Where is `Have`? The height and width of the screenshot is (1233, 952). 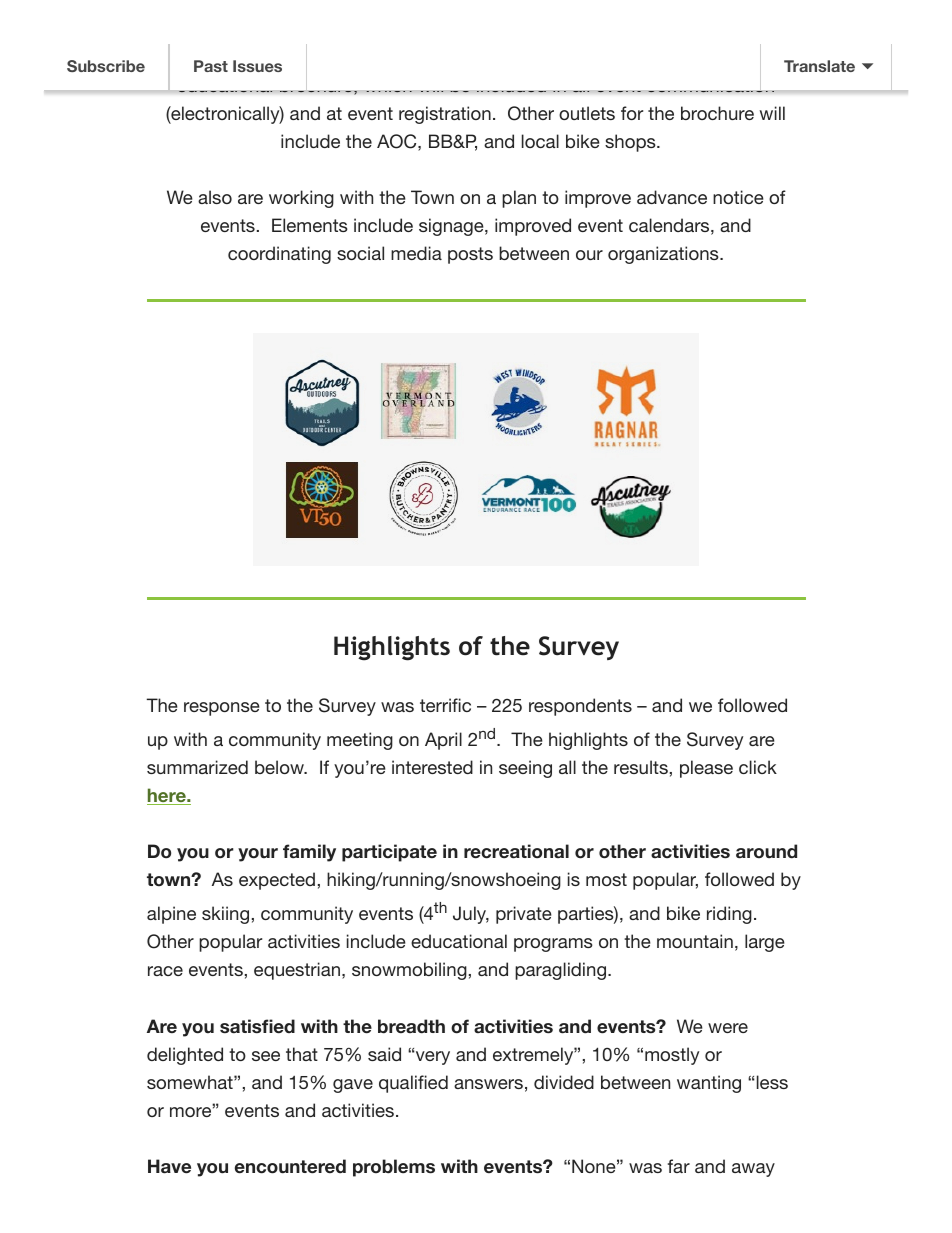 Have is located at coordinates (169, 1166).
